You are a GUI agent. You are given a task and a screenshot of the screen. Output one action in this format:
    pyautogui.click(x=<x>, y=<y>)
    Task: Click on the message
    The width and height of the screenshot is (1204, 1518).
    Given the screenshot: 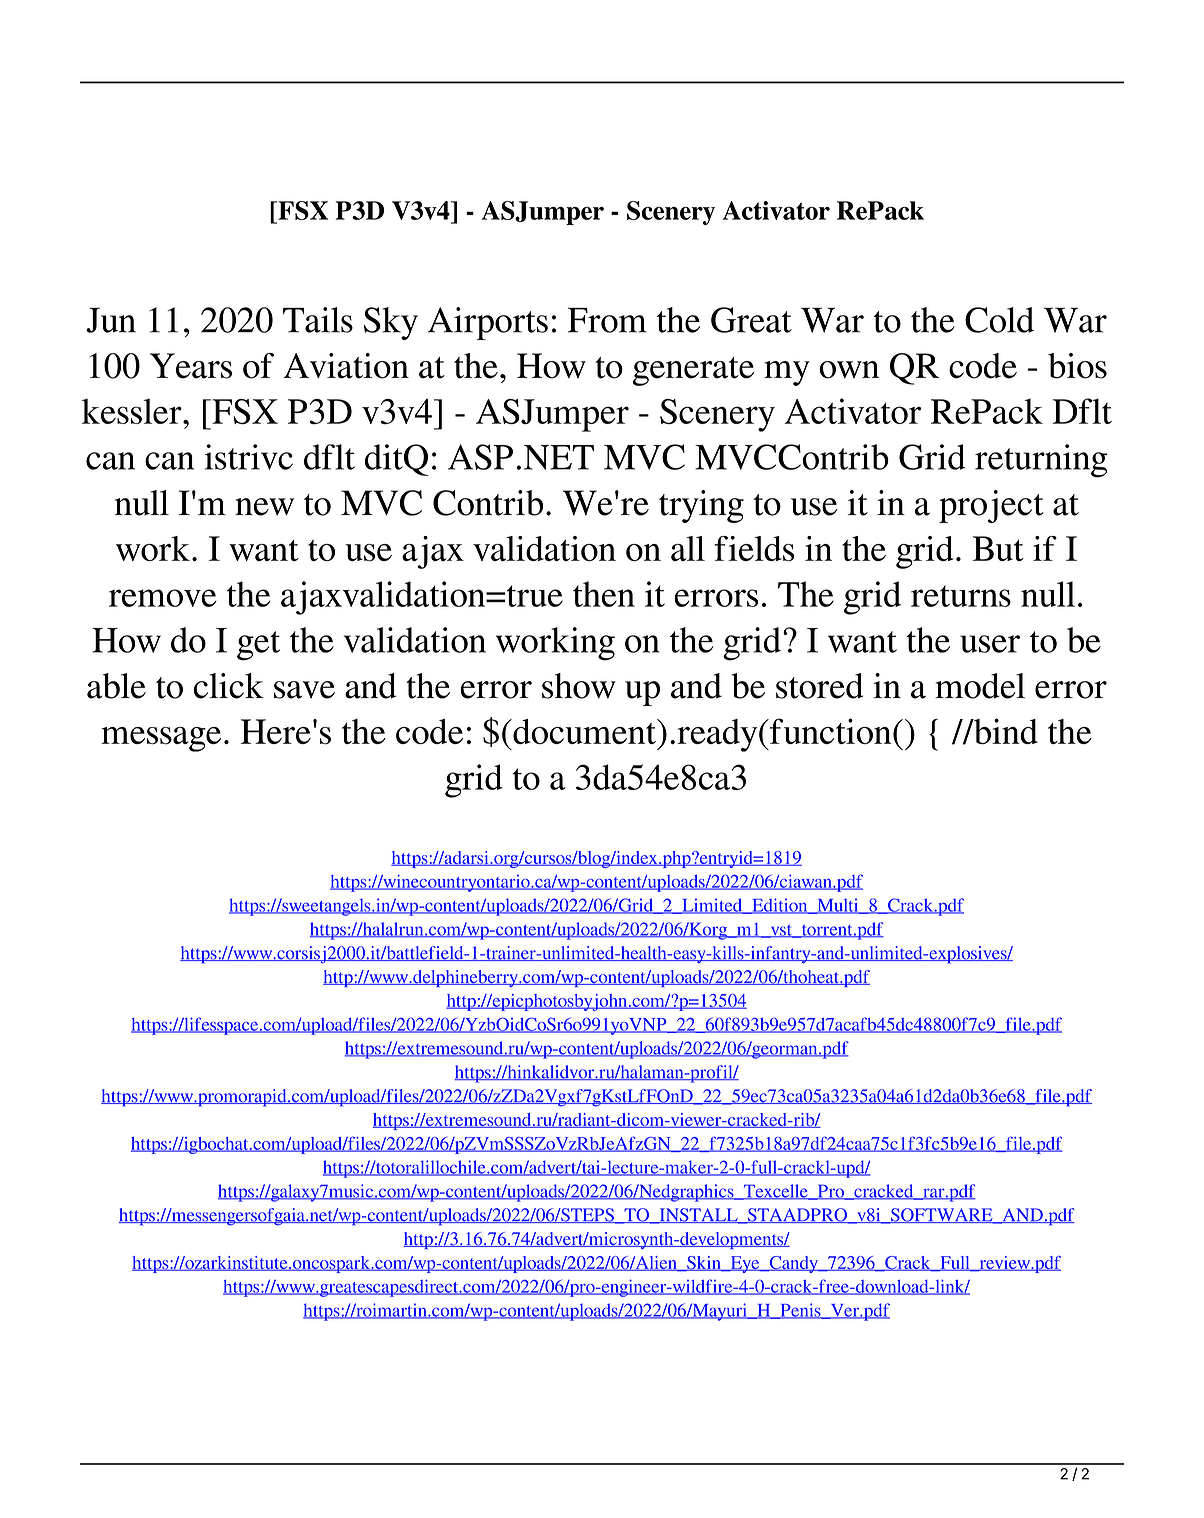 What is the action you would take?
    pyautogui.click(x=161, y=739)
